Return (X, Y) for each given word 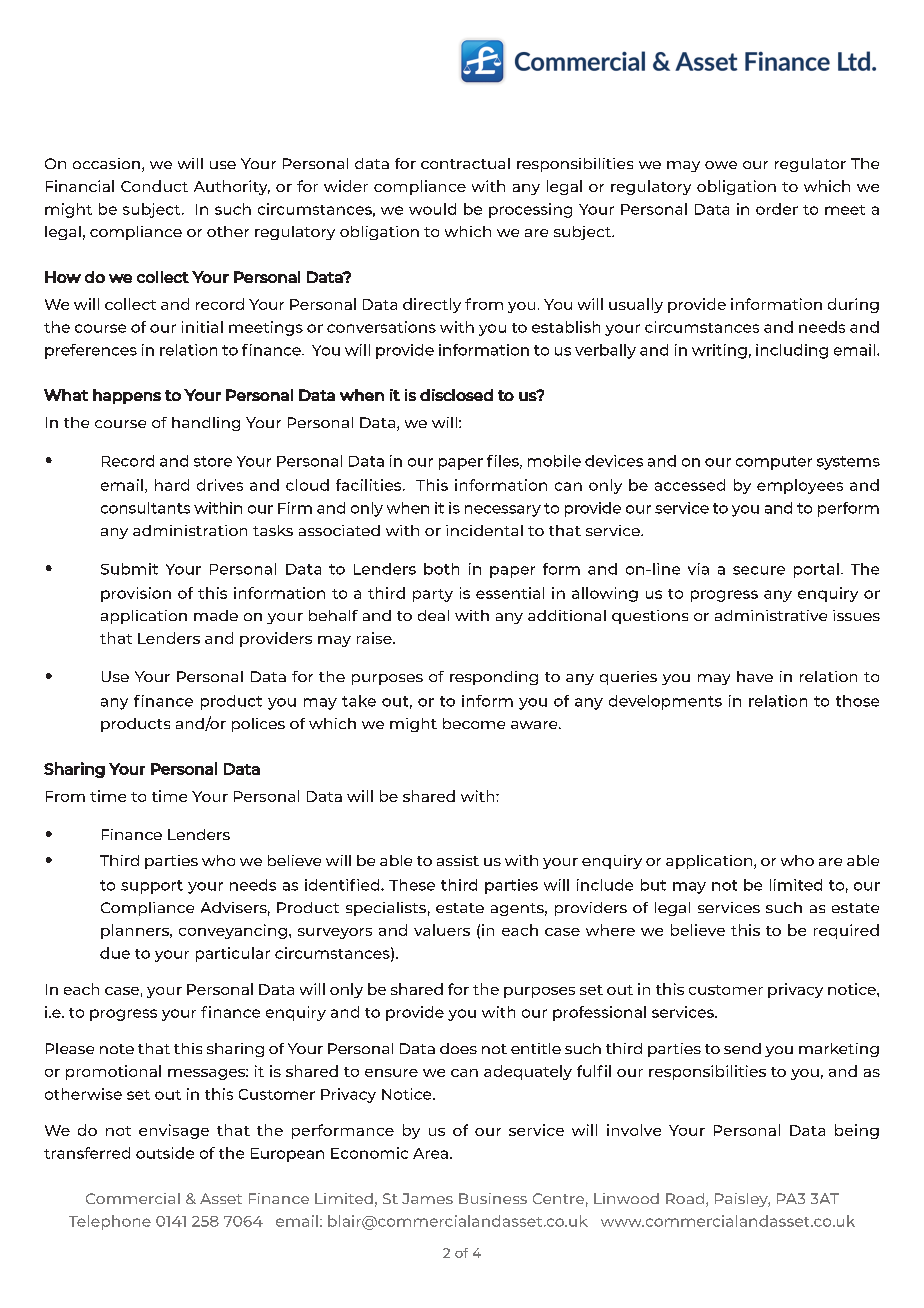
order (777, 209)
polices (258, 725)
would (432, 209)
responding (494, 678)
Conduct (154, 186)
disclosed (456, 395)
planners (136, 931)
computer (774, 463)
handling (206, 424)
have (755, 676)
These (412, 885)
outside (165, 1153)
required (846, 931)
